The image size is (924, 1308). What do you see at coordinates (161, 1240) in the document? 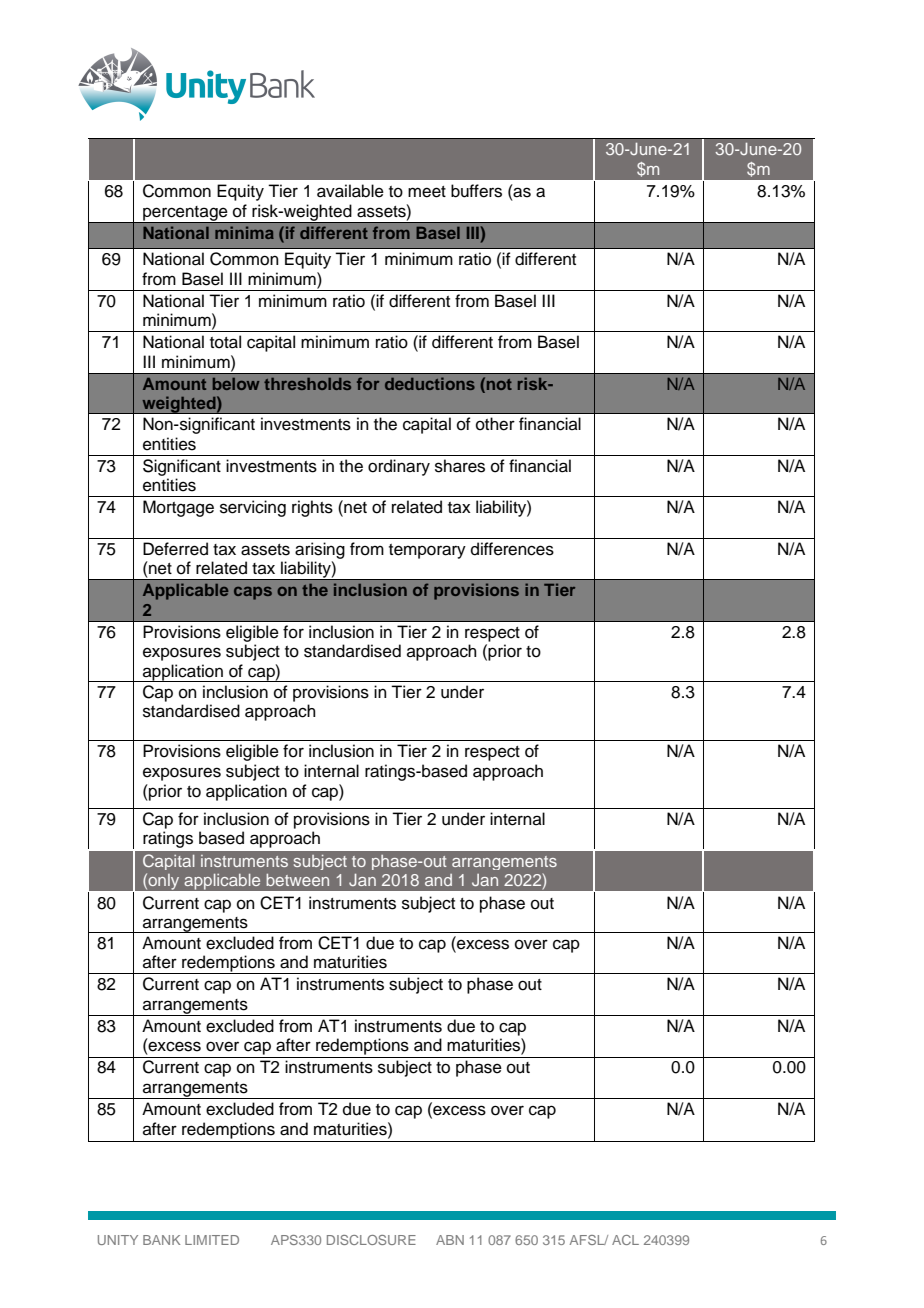
I see `BANK` at bounding box center [161, 1240].
